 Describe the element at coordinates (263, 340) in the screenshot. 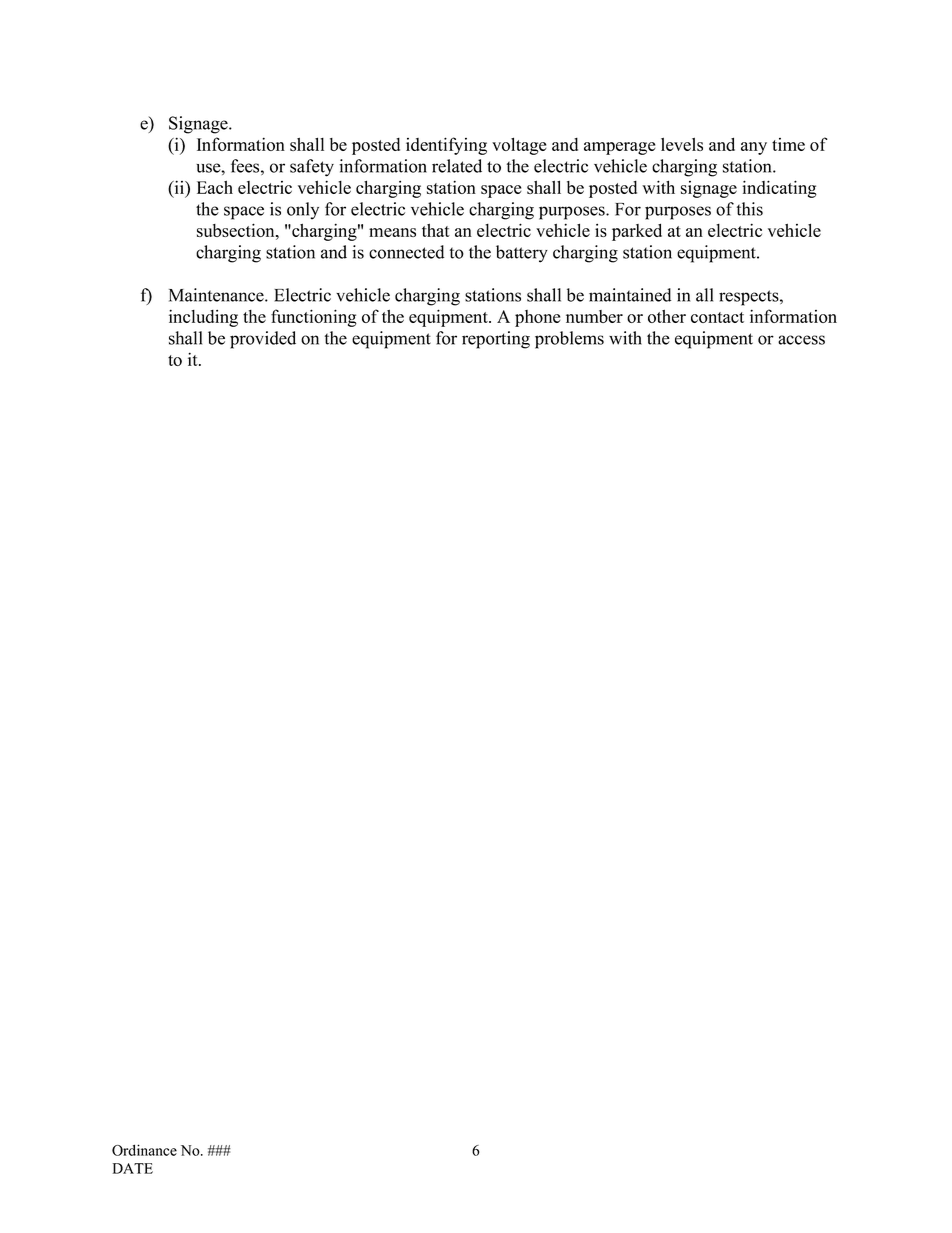

I see `provided` at that location.
